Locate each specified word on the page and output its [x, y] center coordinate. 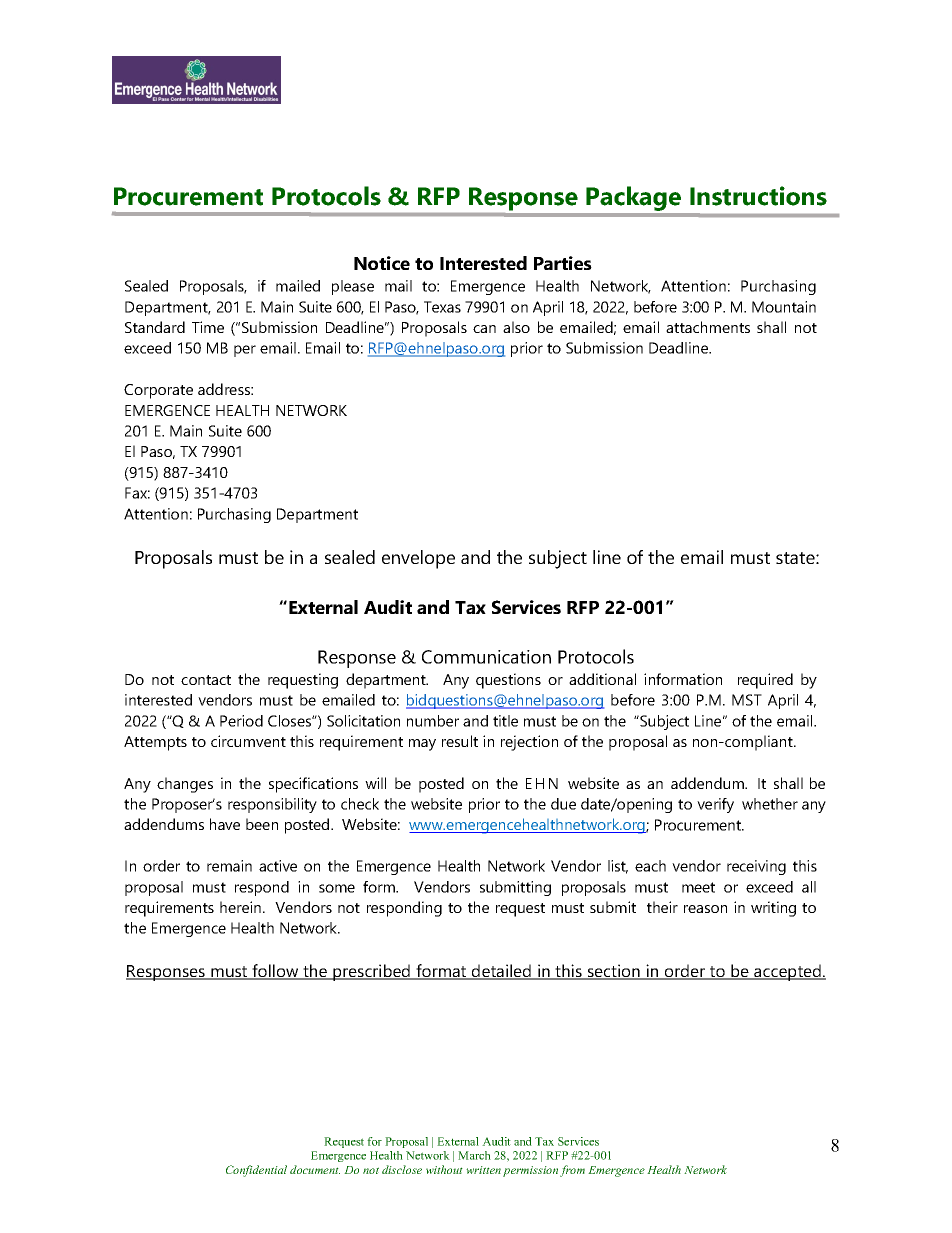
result [460, 741]
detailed [501, 972]
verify [715, 805]
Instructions [758, 196]
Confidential [256, 1171]
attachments [708, 327]
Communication [486, 657]
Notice [382, 263]
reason [705, 909]
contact [206, 680]
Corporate [158, 391]
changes [185, 785]
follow [275, 972]
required [765, 681]
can [484, 329]
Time [208, 327]
